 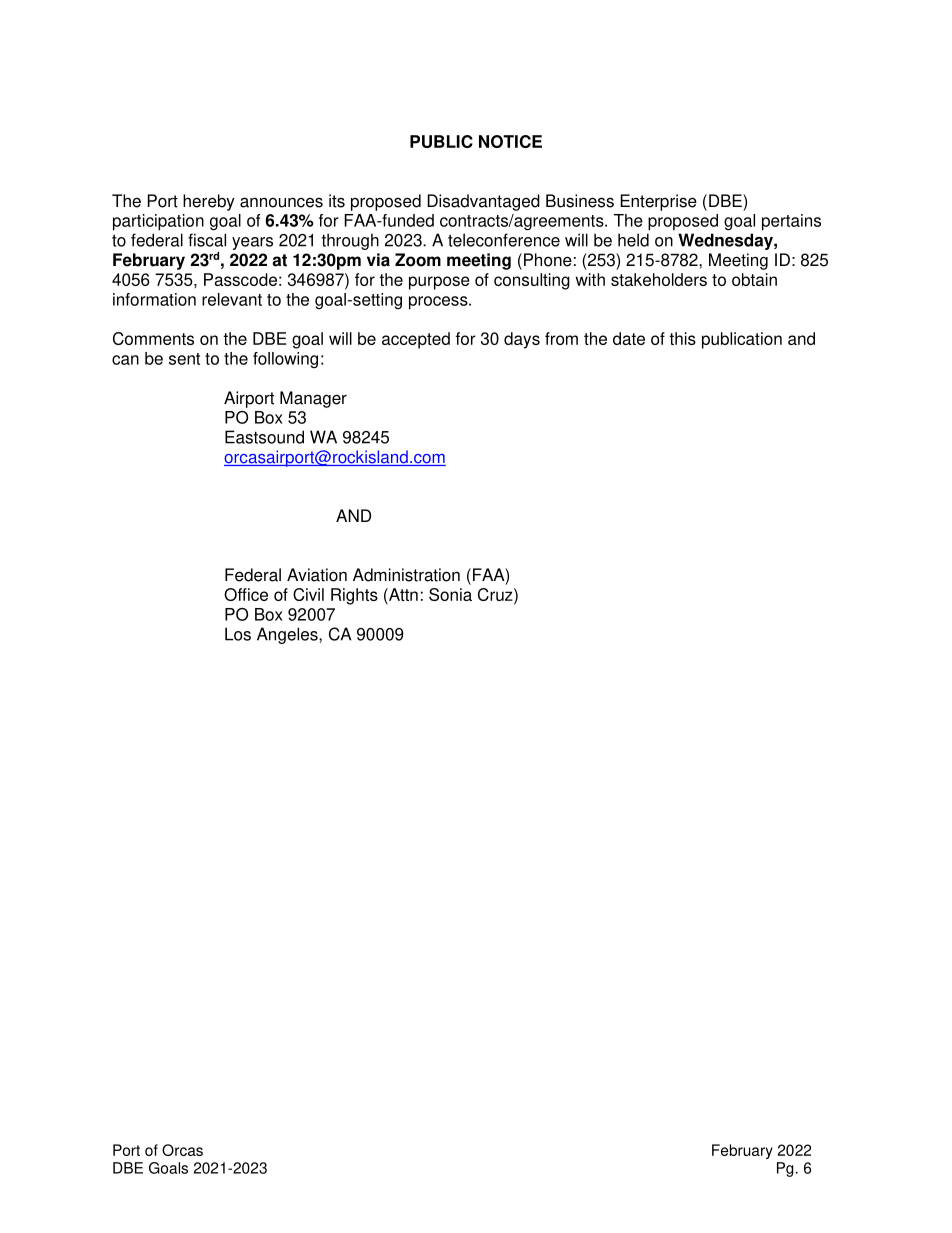 What do you see at coordinates (232, 299) in the screenshot?
I see `relevant` at bounding box center [232, 299].
